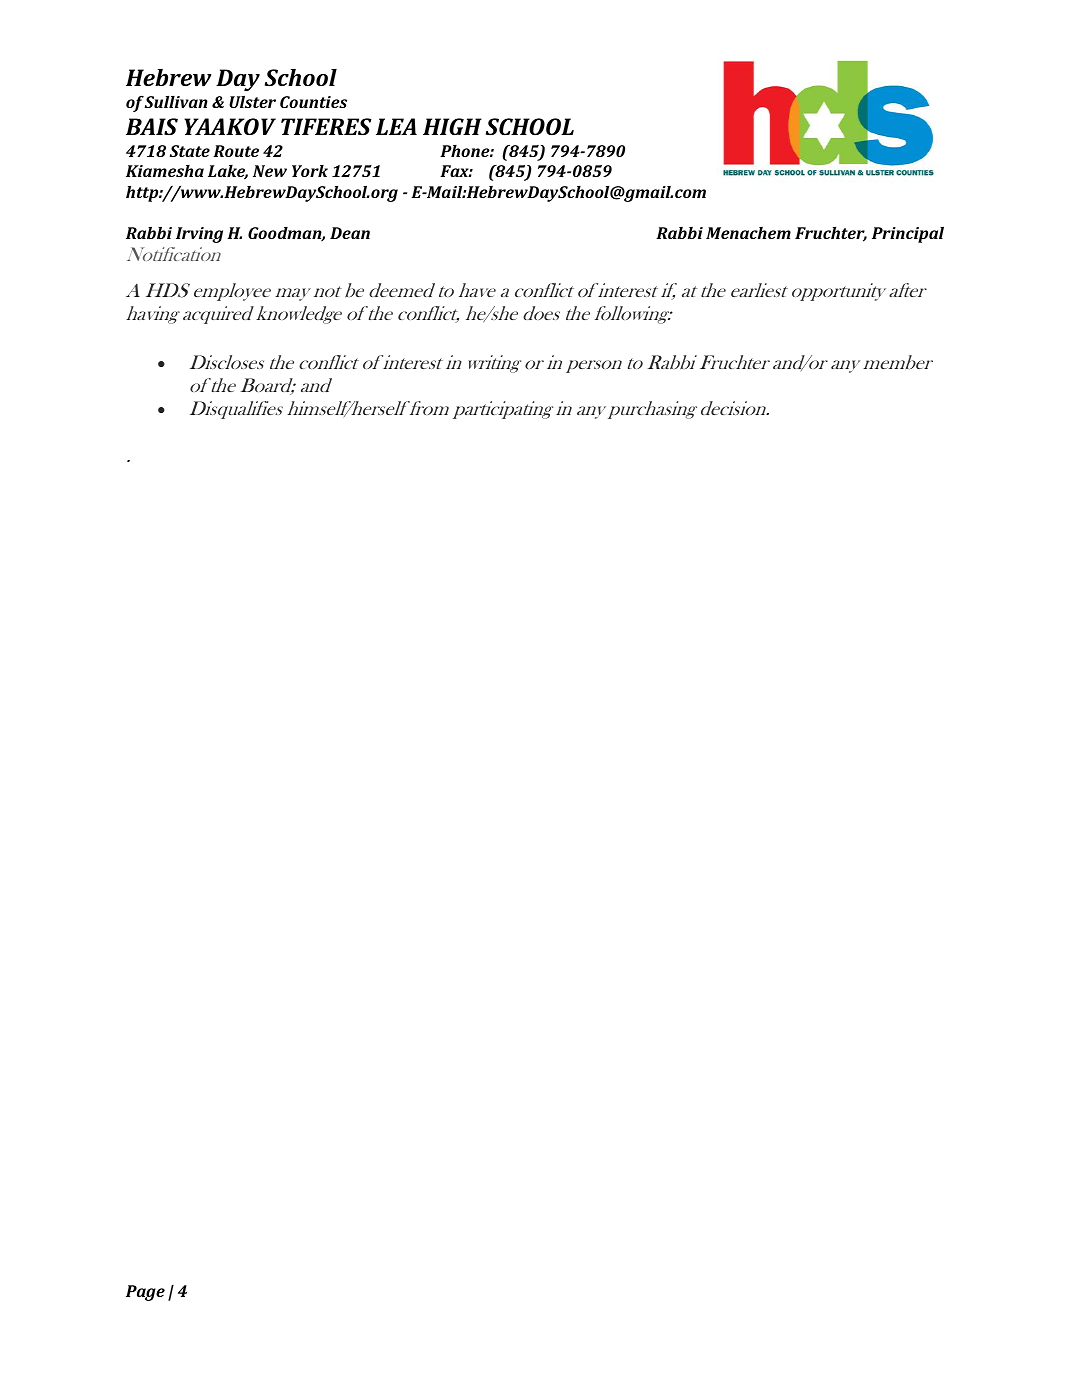  What do you see at coordinates (350, 233) in the screenshot?
I see `Dean` at bounding box center [350, 233].
